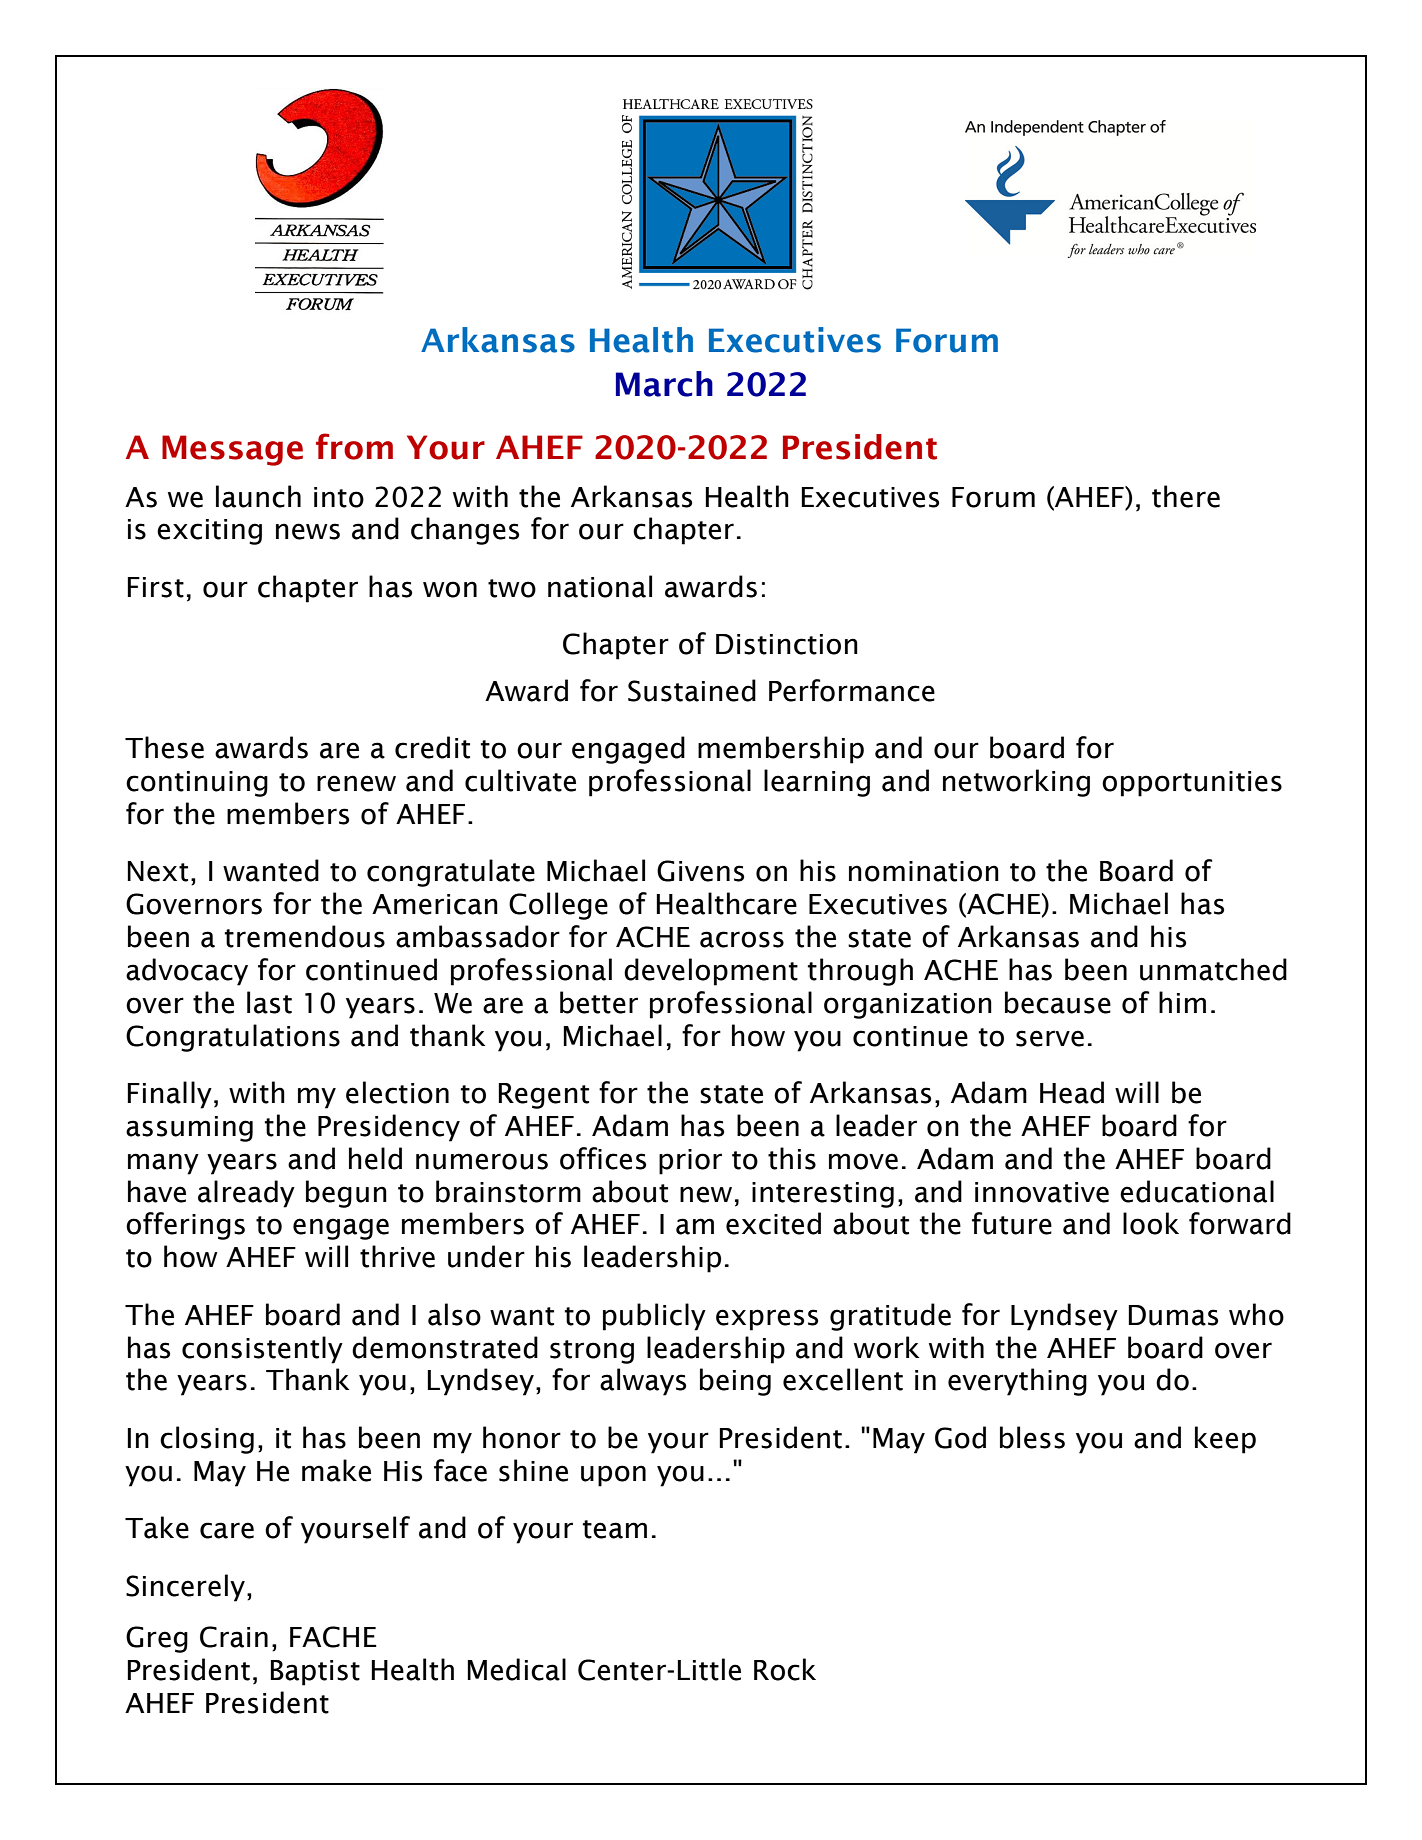  What do you see at coordinates (1192, 784) in the screenshot?
I see `opportunities` at bounding box center [1192, 784].
